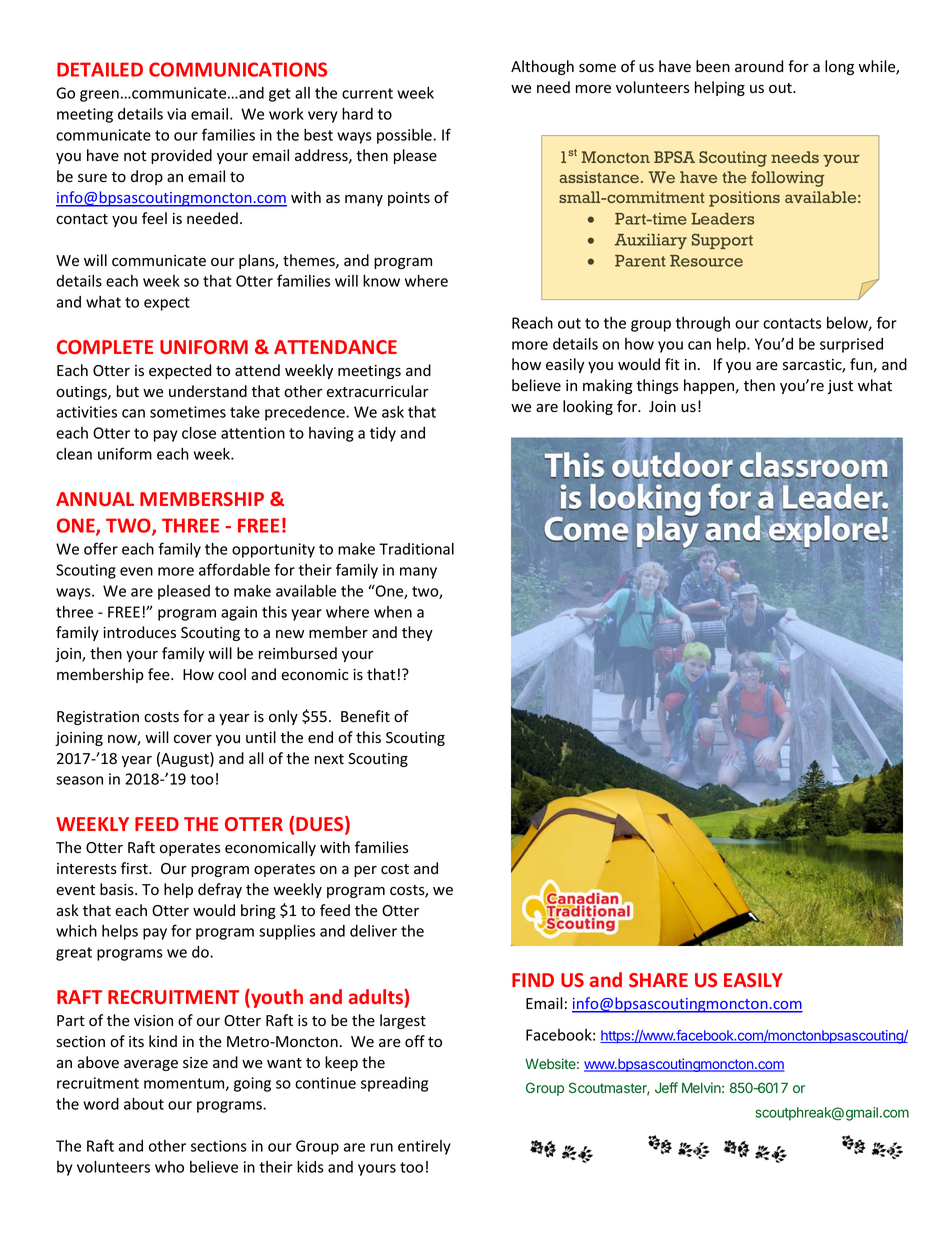 The width and height of the image is (952, 1233). I want to click on SHARE, so click(658, 980).
